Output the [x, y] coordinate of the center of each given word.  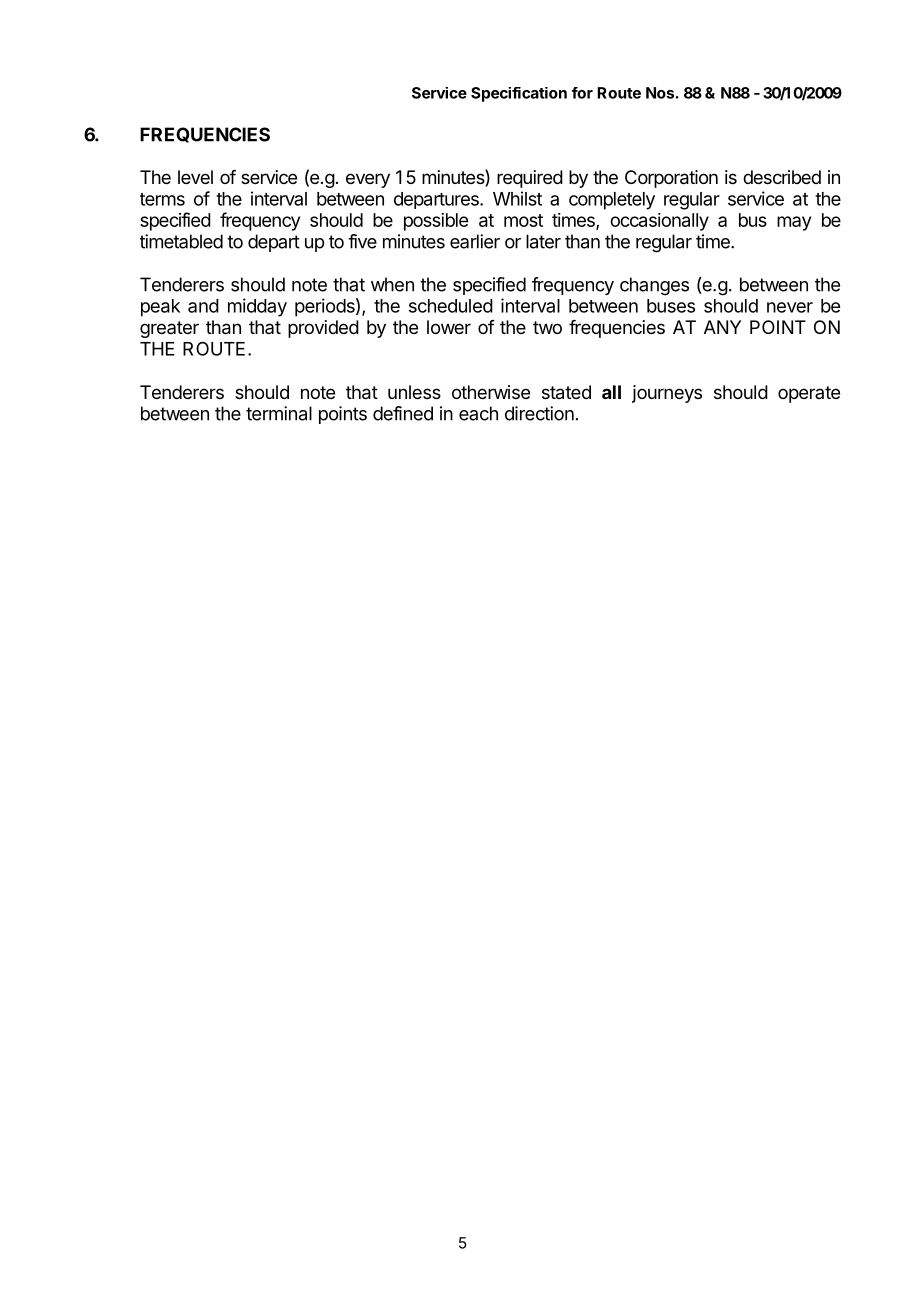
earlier [475, 241]
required [530, 179]
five [362, 241]
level [195, 177]
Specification [519, 94]
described [782, 177]
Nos [660, 93]
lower [449, 327]
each [478, 413]
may [794, 223]
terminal [279, 413]
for [582, 93]
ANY [722, 327]
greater [169, 329]
